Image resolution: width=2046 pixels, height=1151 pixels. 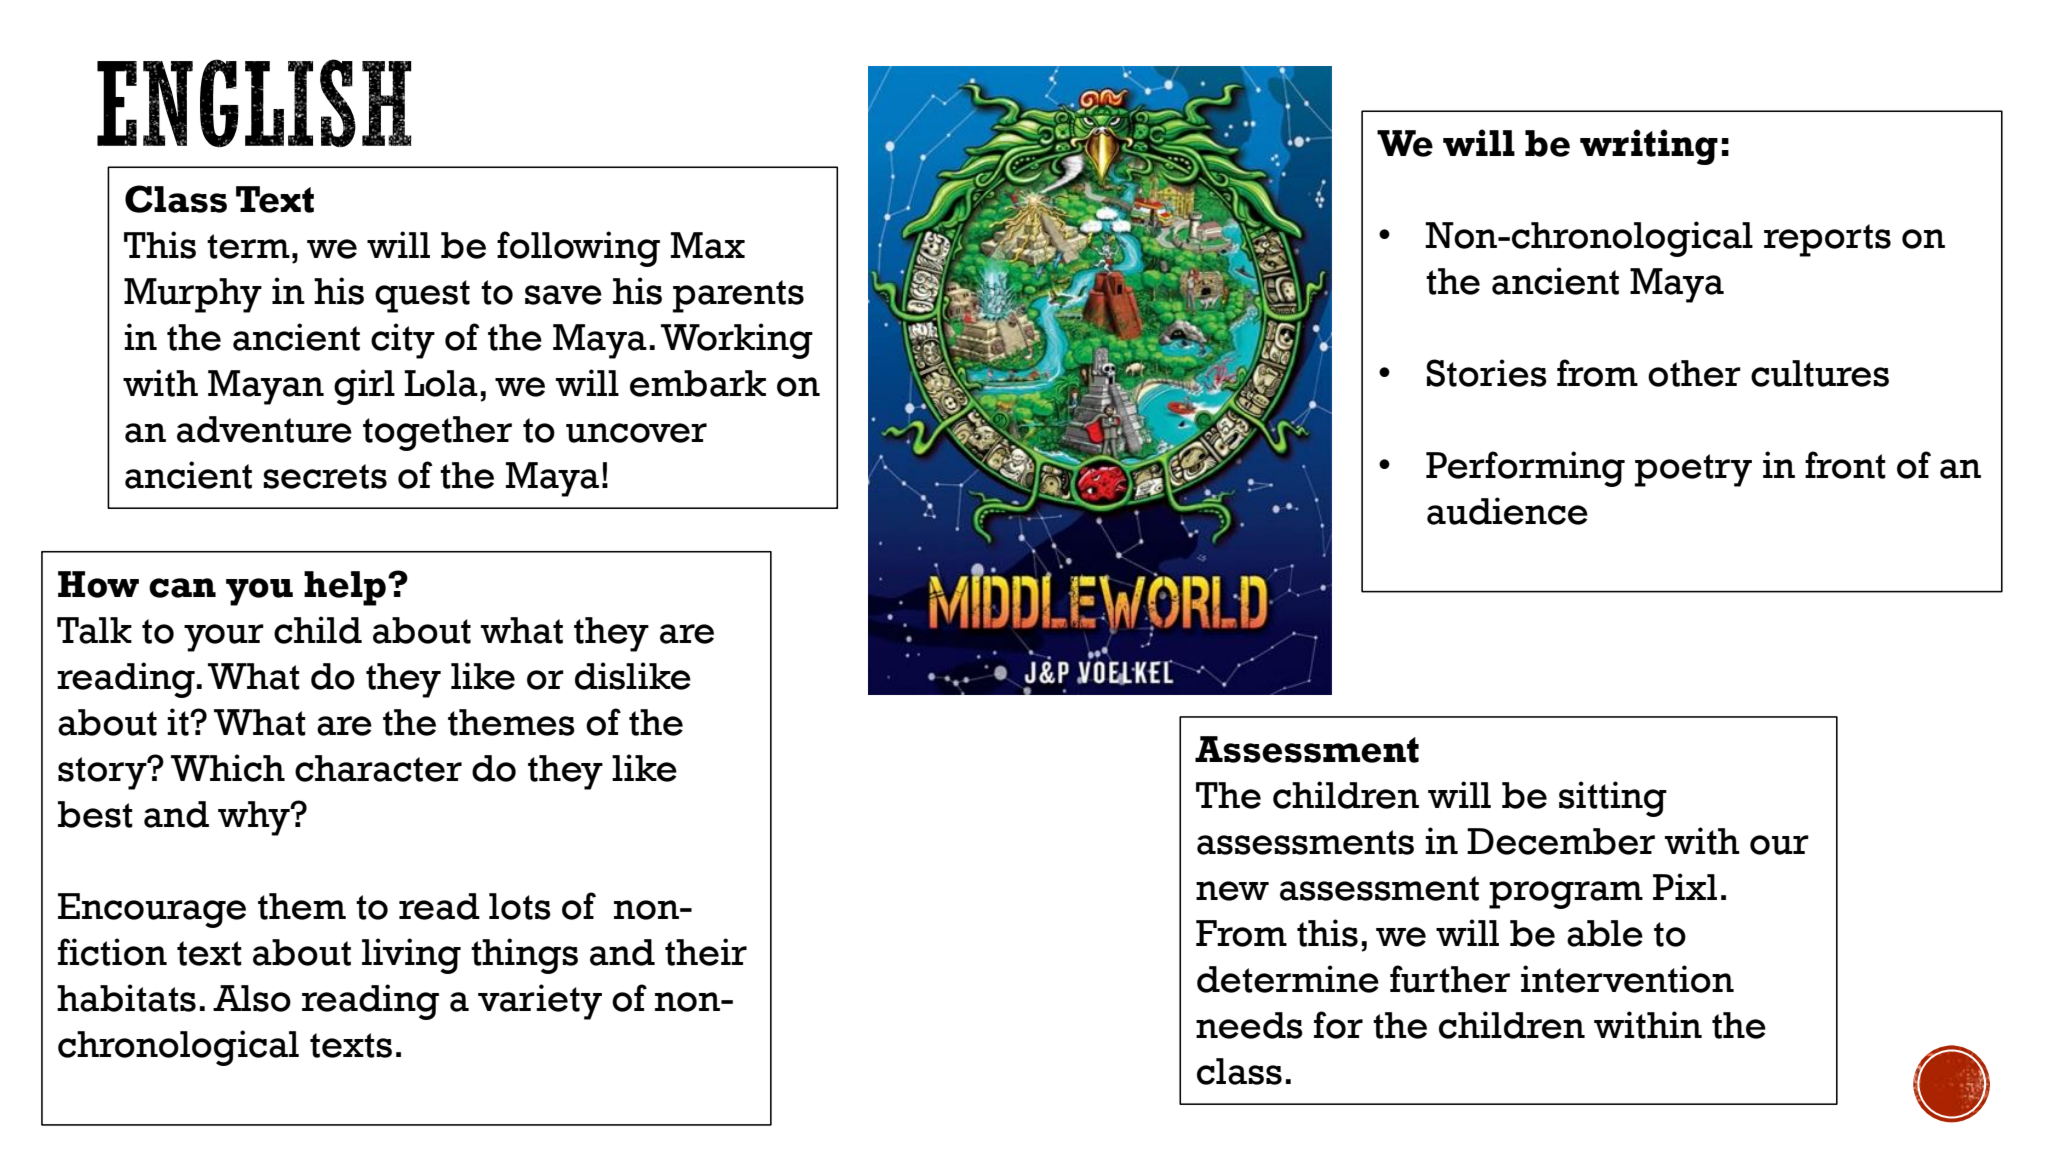 What do you see at coordinates (1649, 147) in the page?
I see `writing` at bounding box center [1649, 147].
